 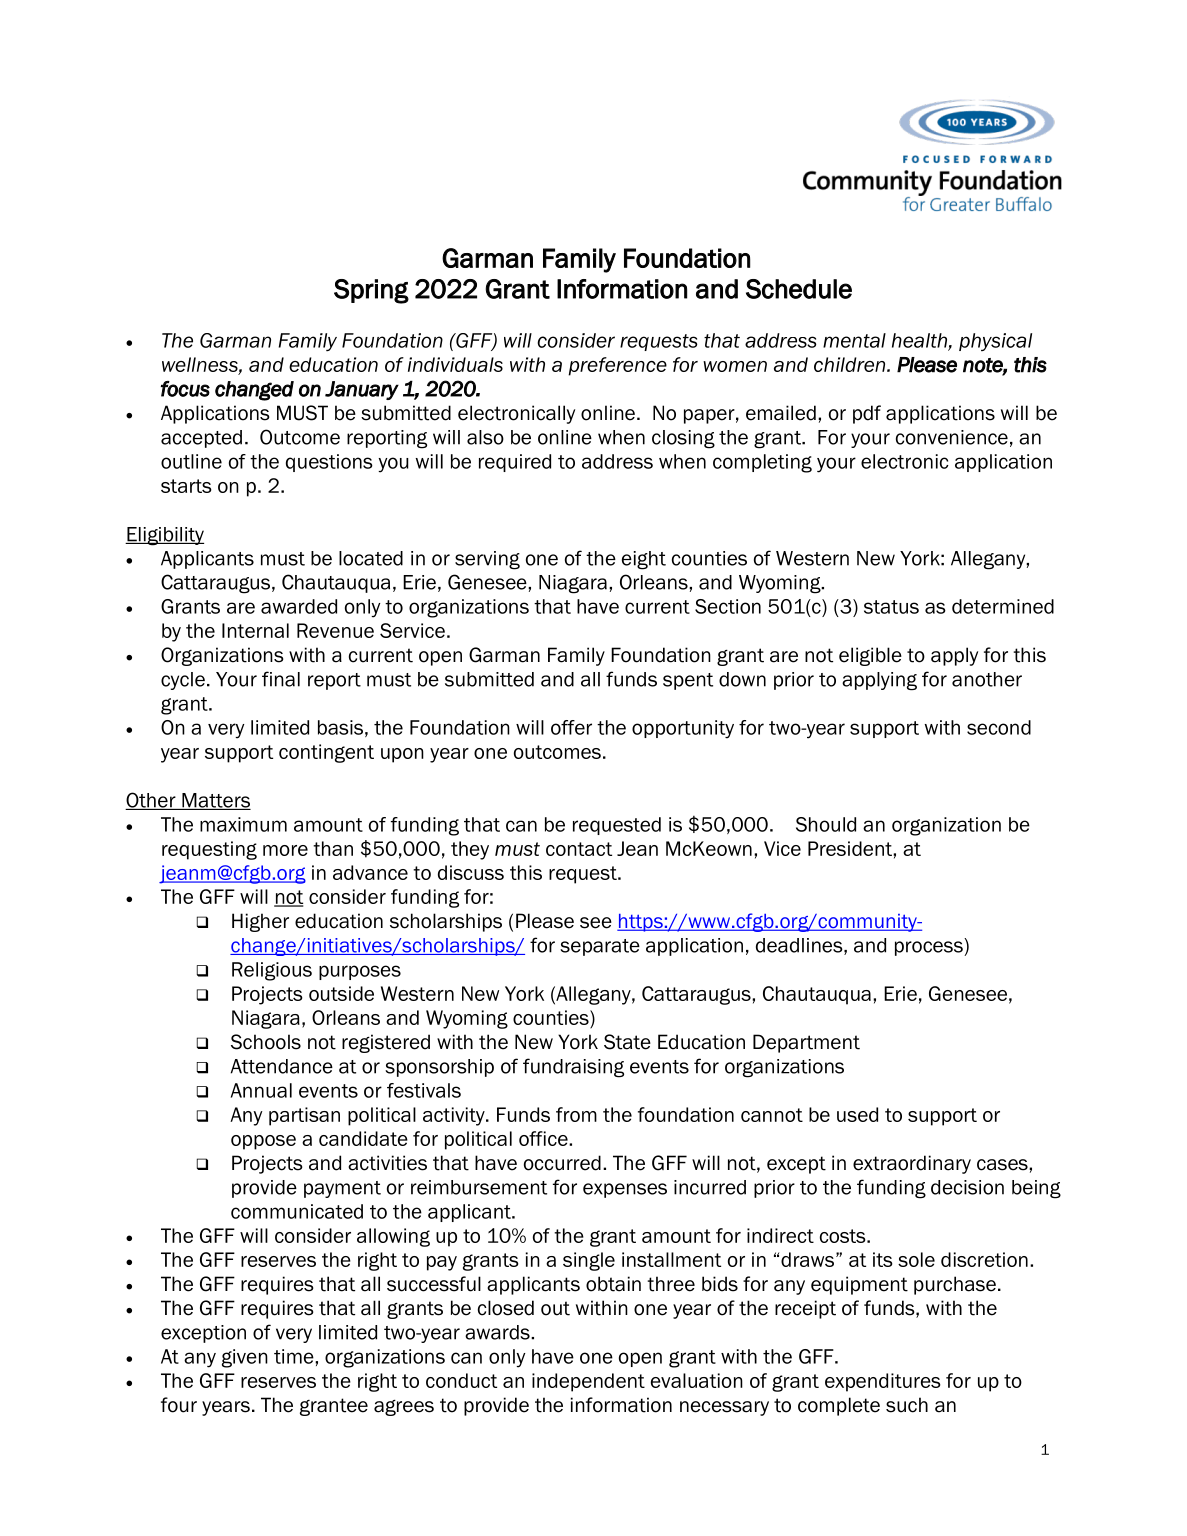 What do you see at coordinates (588, 1382) in the screenshot?
I see `independent` at bounding box center [588, 1382].
